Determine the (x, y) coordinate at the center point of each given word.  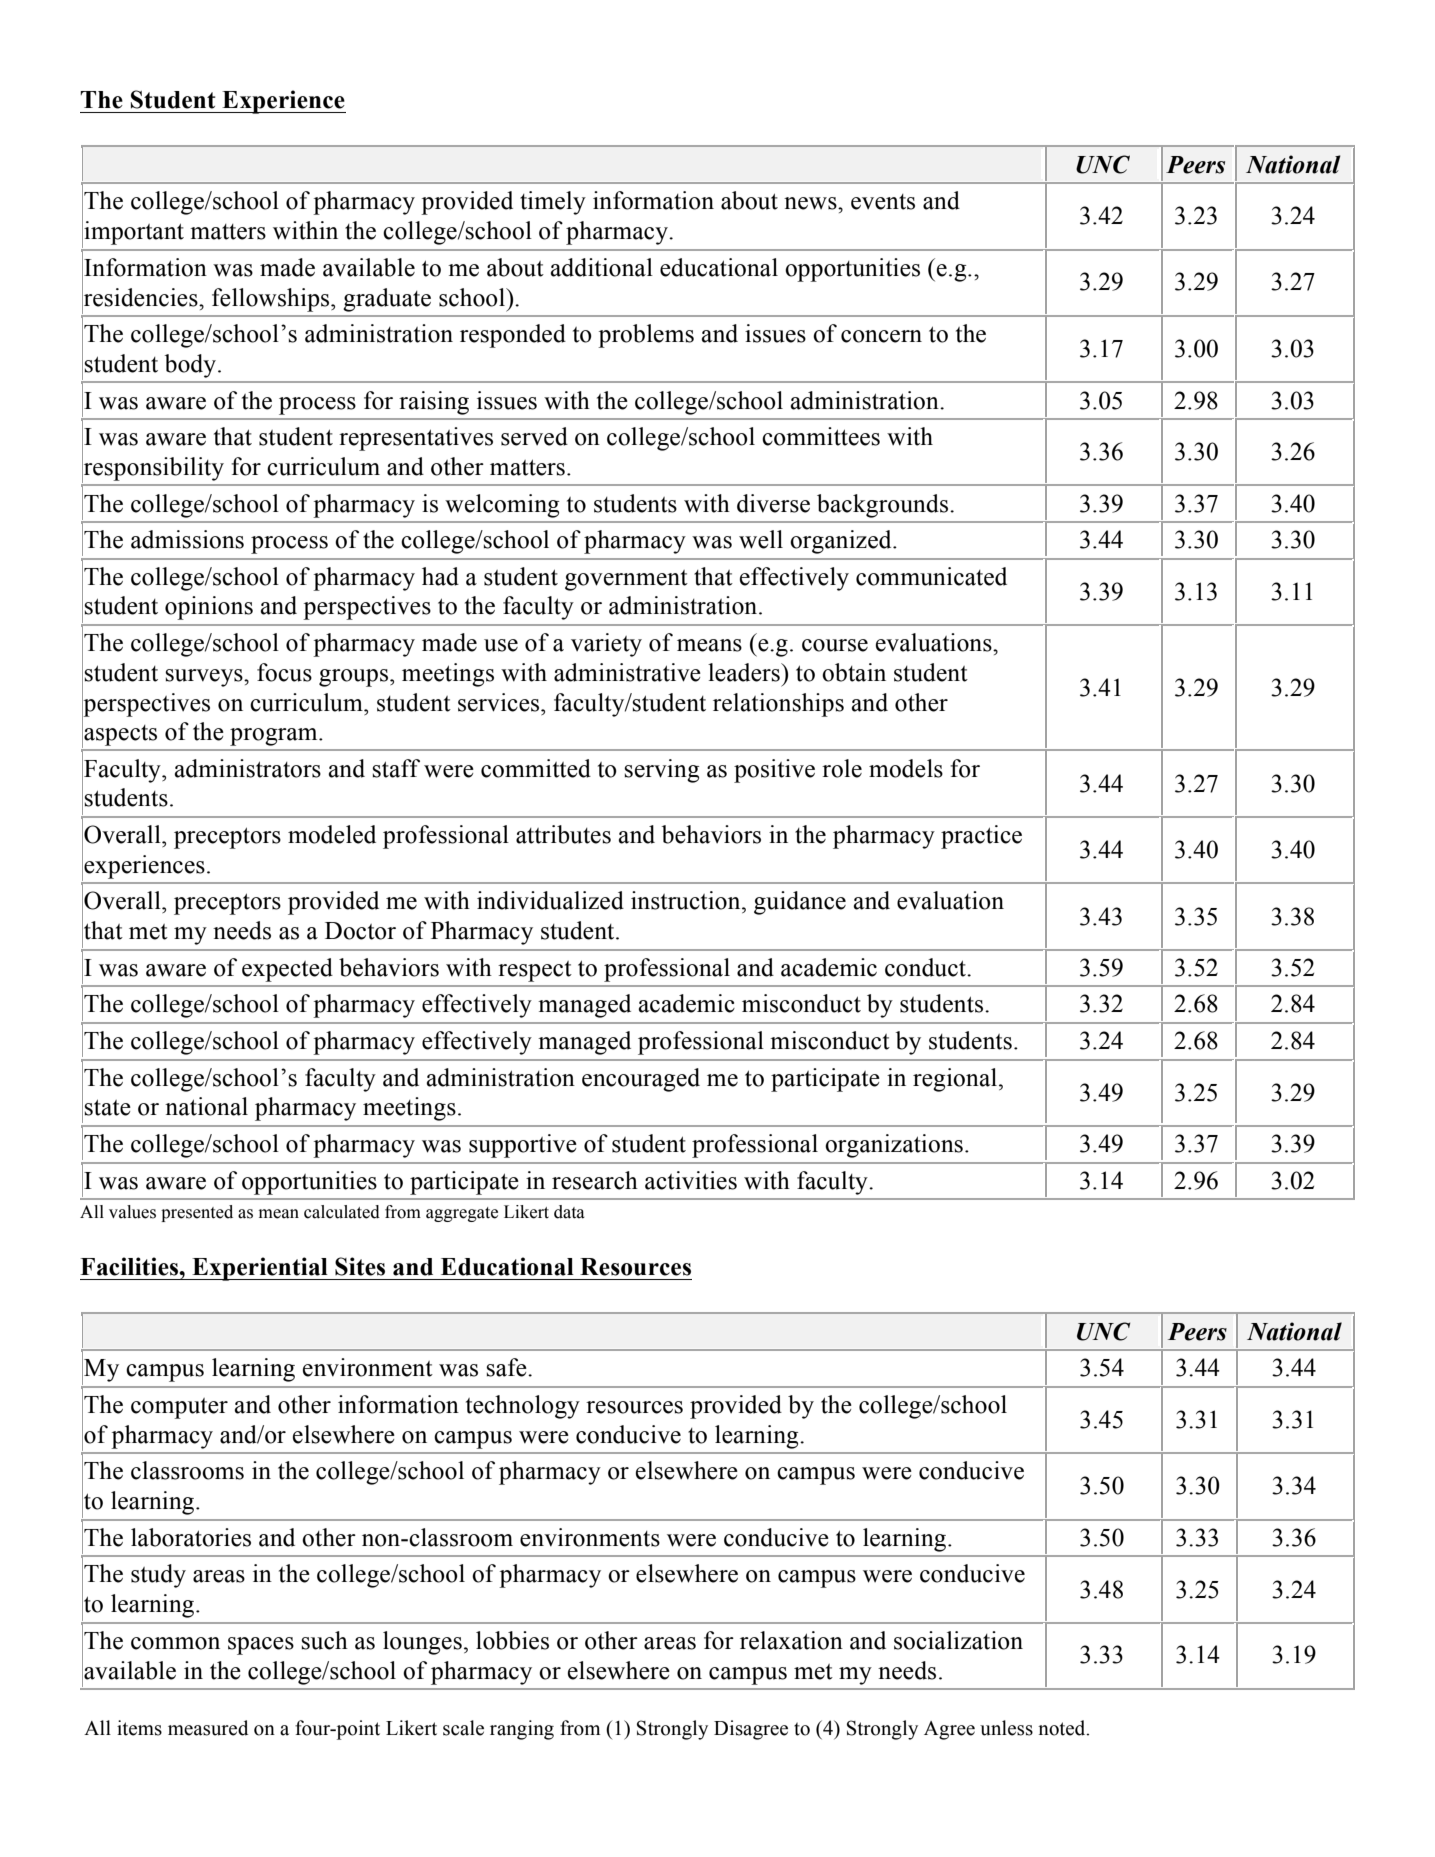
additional (601, 267)
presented (197, 1213)
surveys (205, 678)
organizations (894, 1146)
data (569, 1212)
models (906, 768)
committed (536, 768)
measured (208, 1728)
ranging (522, 1730)
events (883, 202)
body (192, 366)
